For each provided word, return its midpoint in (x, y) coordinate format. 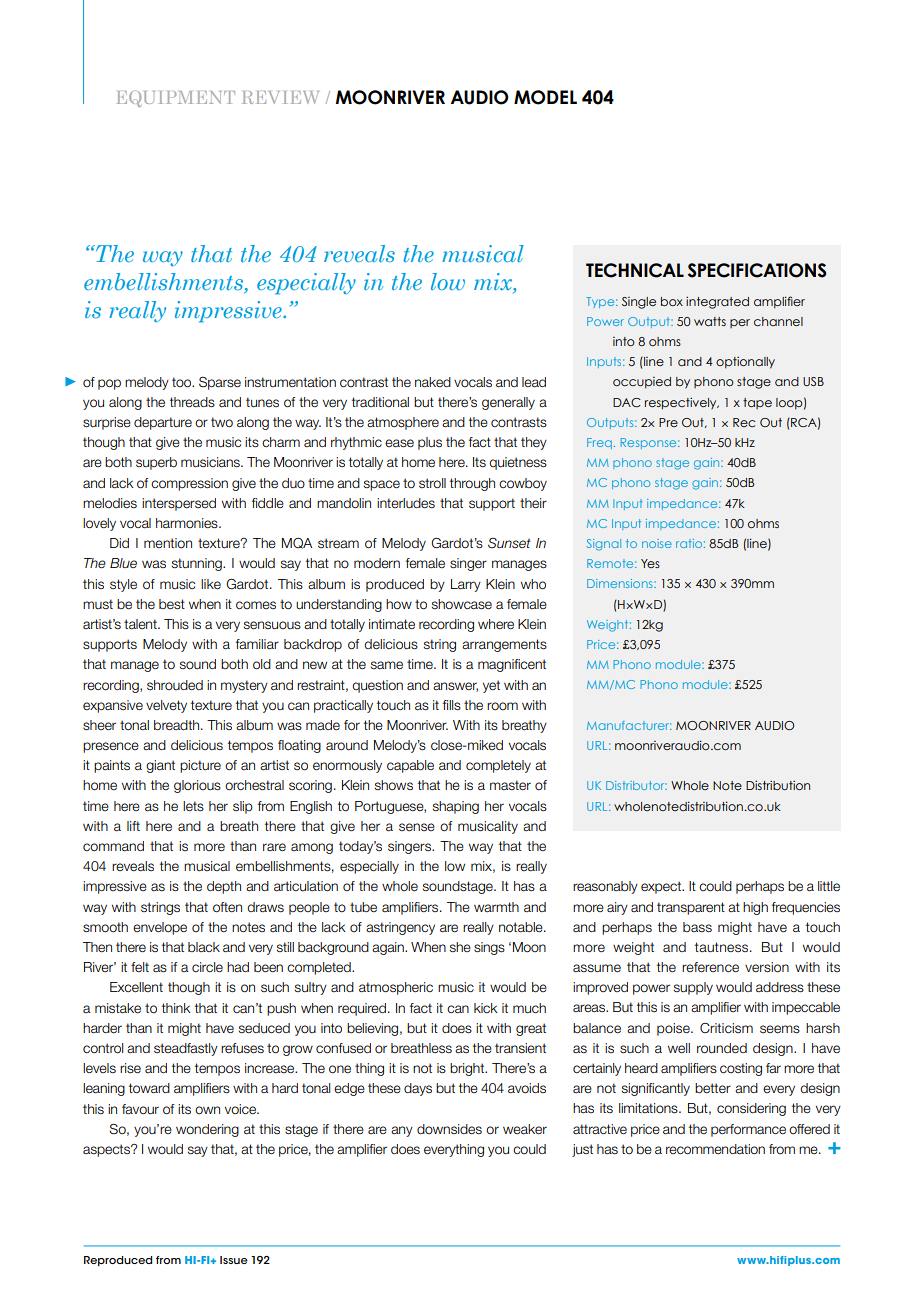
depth (224, 887)
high (755, 908)
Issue (234, 1260)
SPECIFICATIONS (757, 270)
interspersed (179, 504)
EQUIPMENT (176, 99)
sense (417, 827)
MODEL (545, 97)
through (472, 484)
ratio (689, 543)
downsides (449, 1129)
